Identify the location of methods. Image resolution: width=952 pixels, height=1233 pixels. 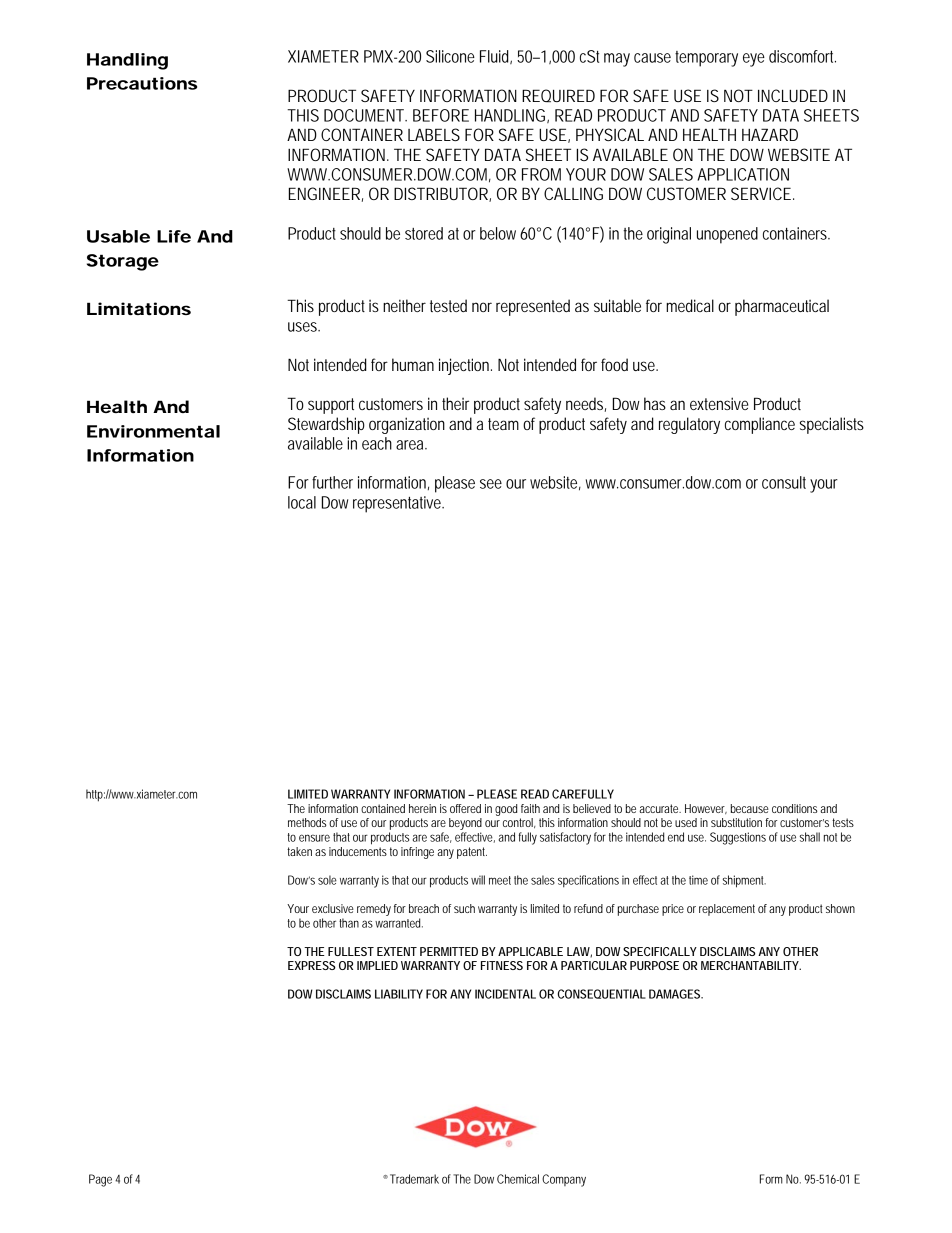
(307, 822).
